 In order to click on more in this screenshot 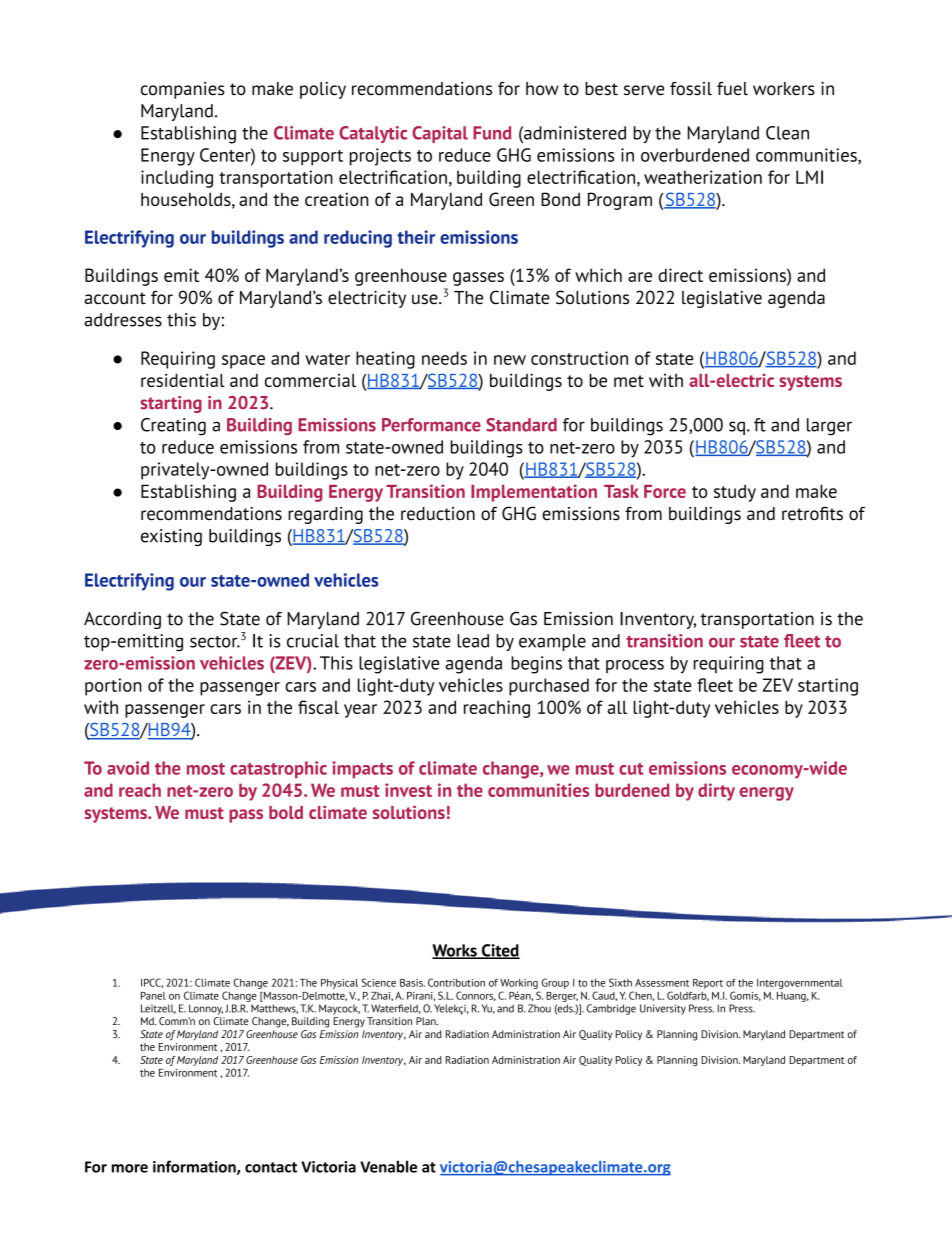, I will do `click(130, 1168)`.
